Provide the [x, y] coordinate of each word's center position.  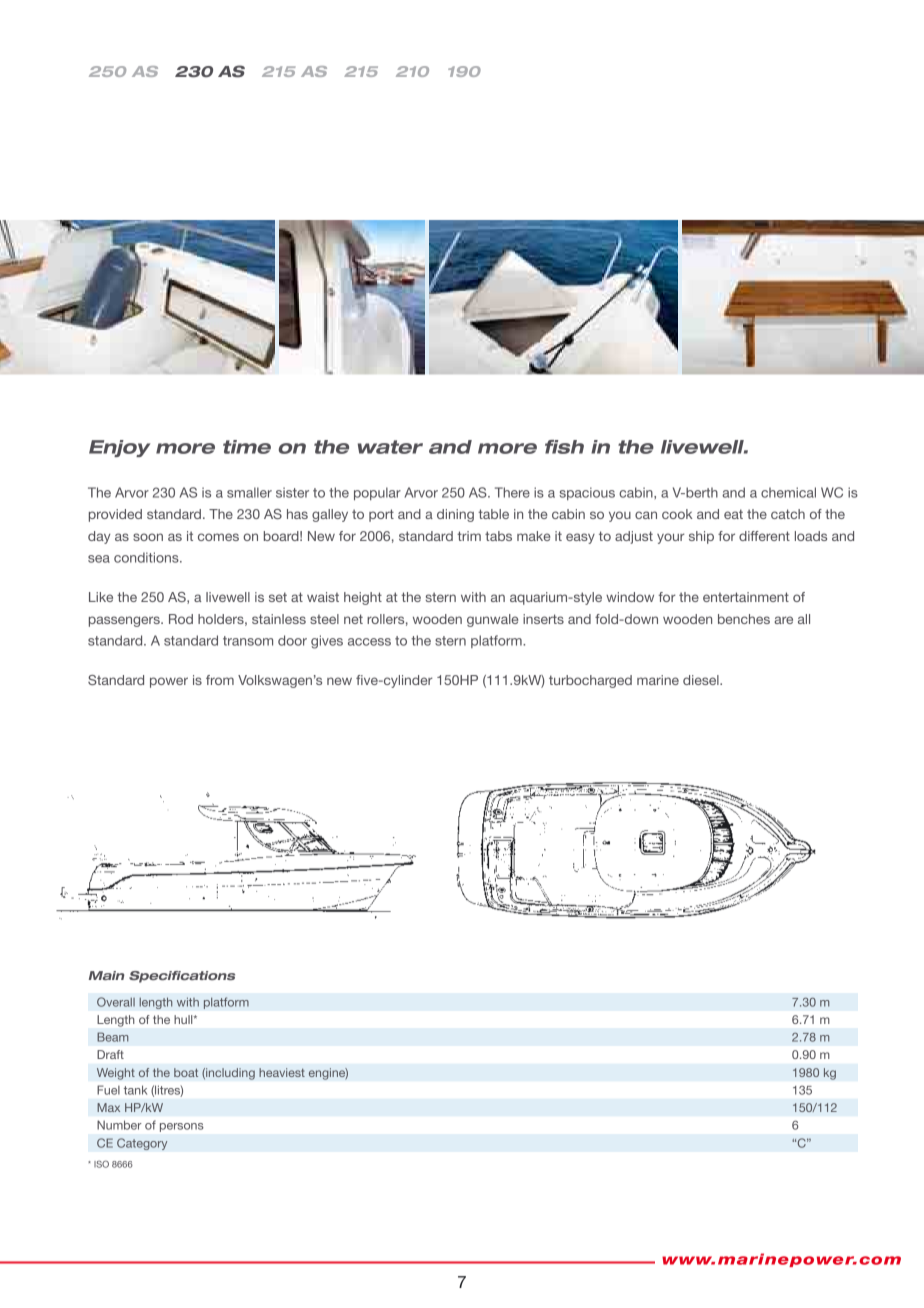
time [247, 447]
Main [106, 975]
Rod [181, 619]
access [369, 642]
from [220, 680]
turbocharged [590, 681]
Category [142, 1144]
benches [744, 619]
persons [181, 1127]
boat [186, 1072]
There [512, 492]
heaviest [282, 1072]
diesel [702, 680]
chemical [788, 492]
